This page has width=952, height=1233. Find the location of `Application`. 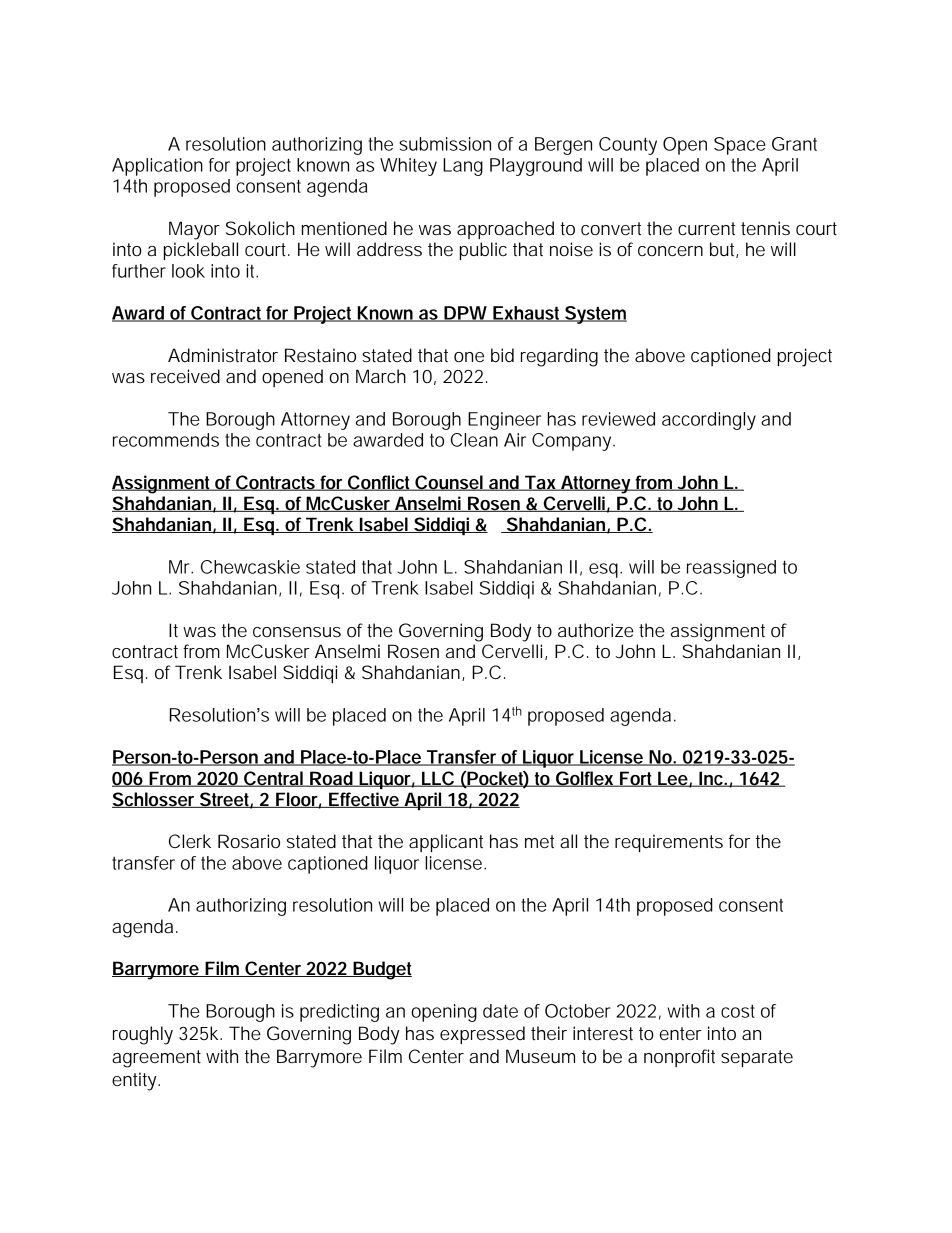

Application is located at coordinates (157, 167).
